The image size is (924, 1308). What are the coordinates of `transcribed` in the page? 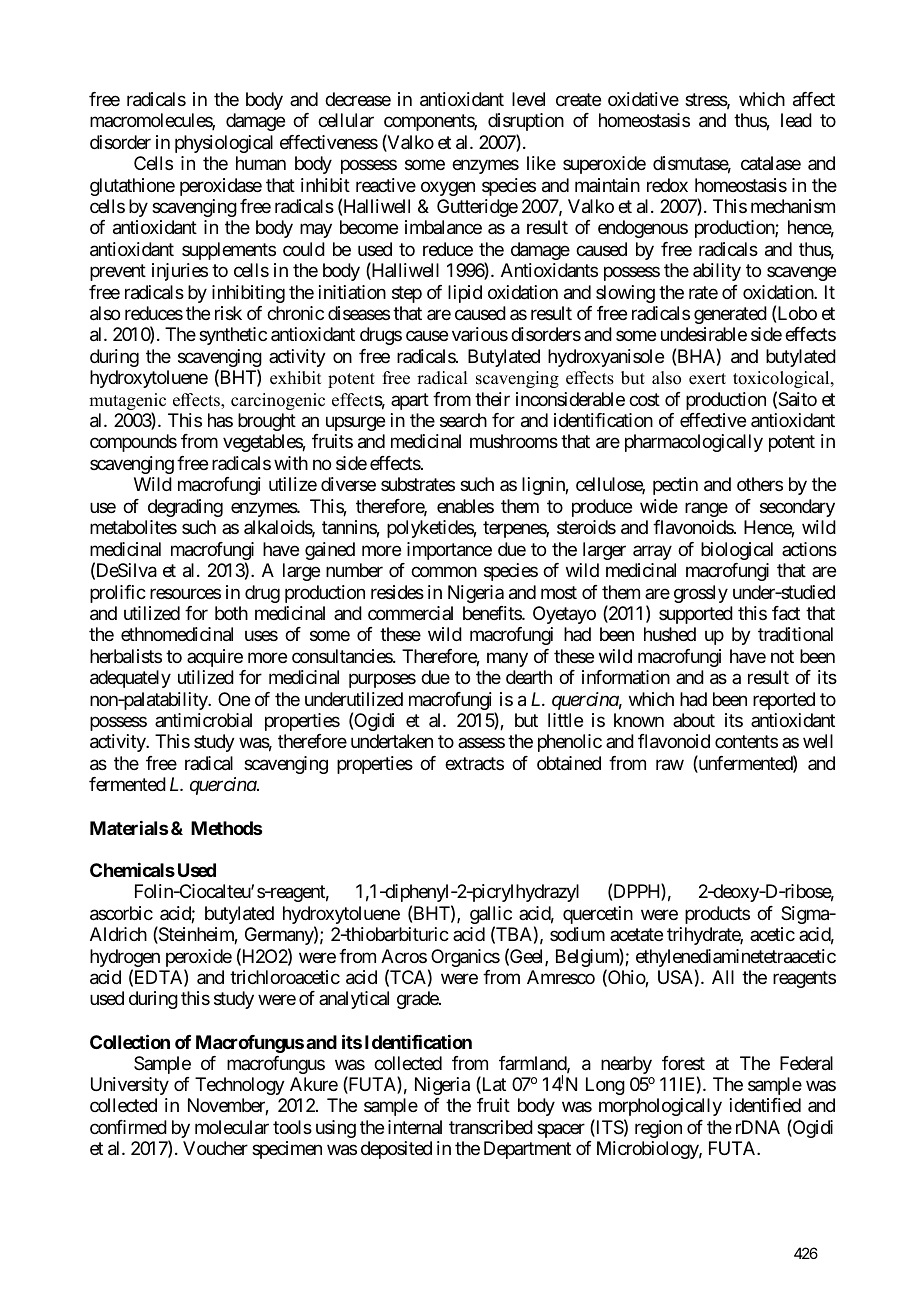 It's located at (491, 1127).
